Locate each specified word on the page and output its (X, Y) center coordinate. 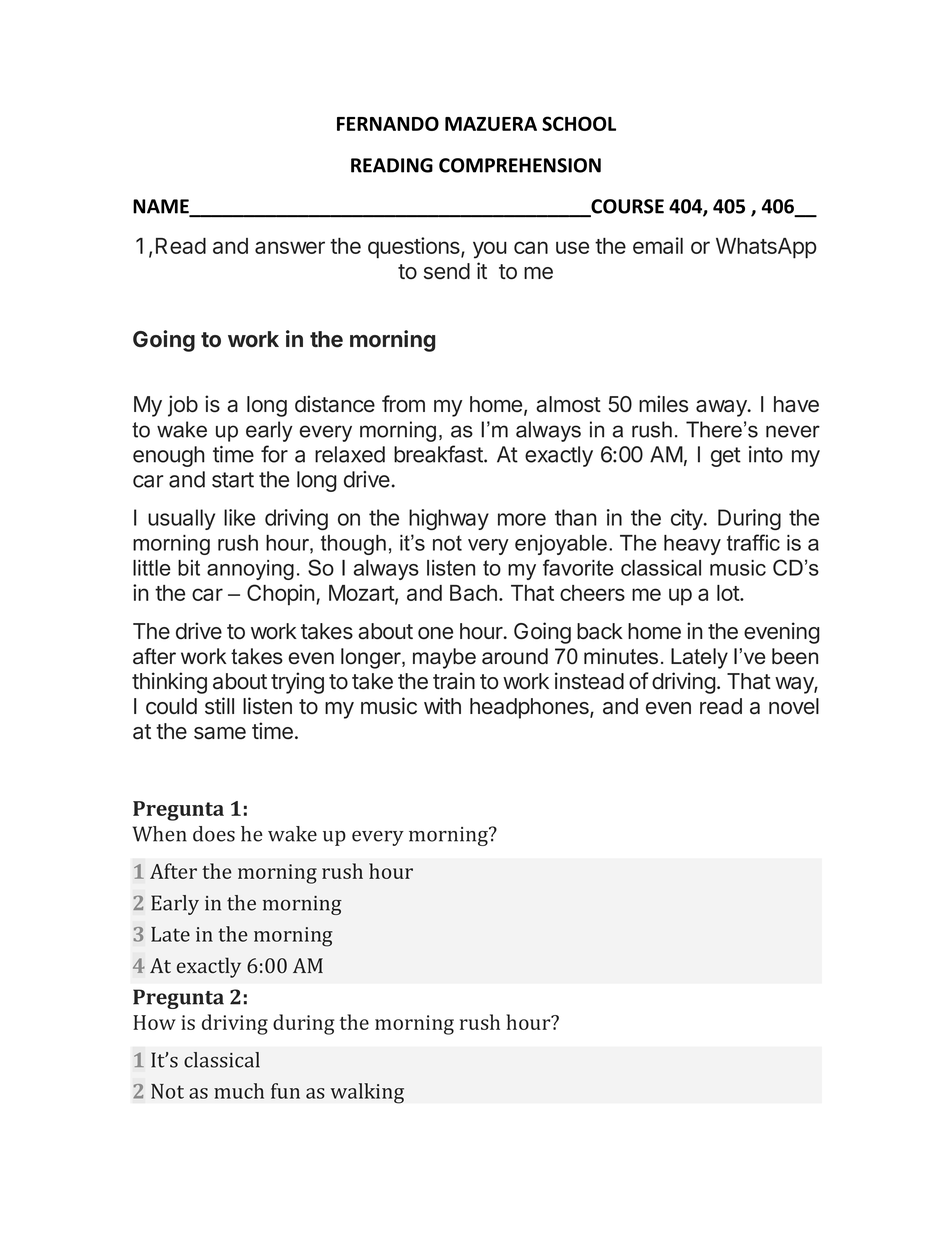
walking (367, 1093)
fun (285, 1091)
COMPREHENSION (520, 165)
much (239, 1091)
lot (729, 593)
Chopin (281, 595)
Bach (473, 593)
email (658, 245)
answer (290, 247)
